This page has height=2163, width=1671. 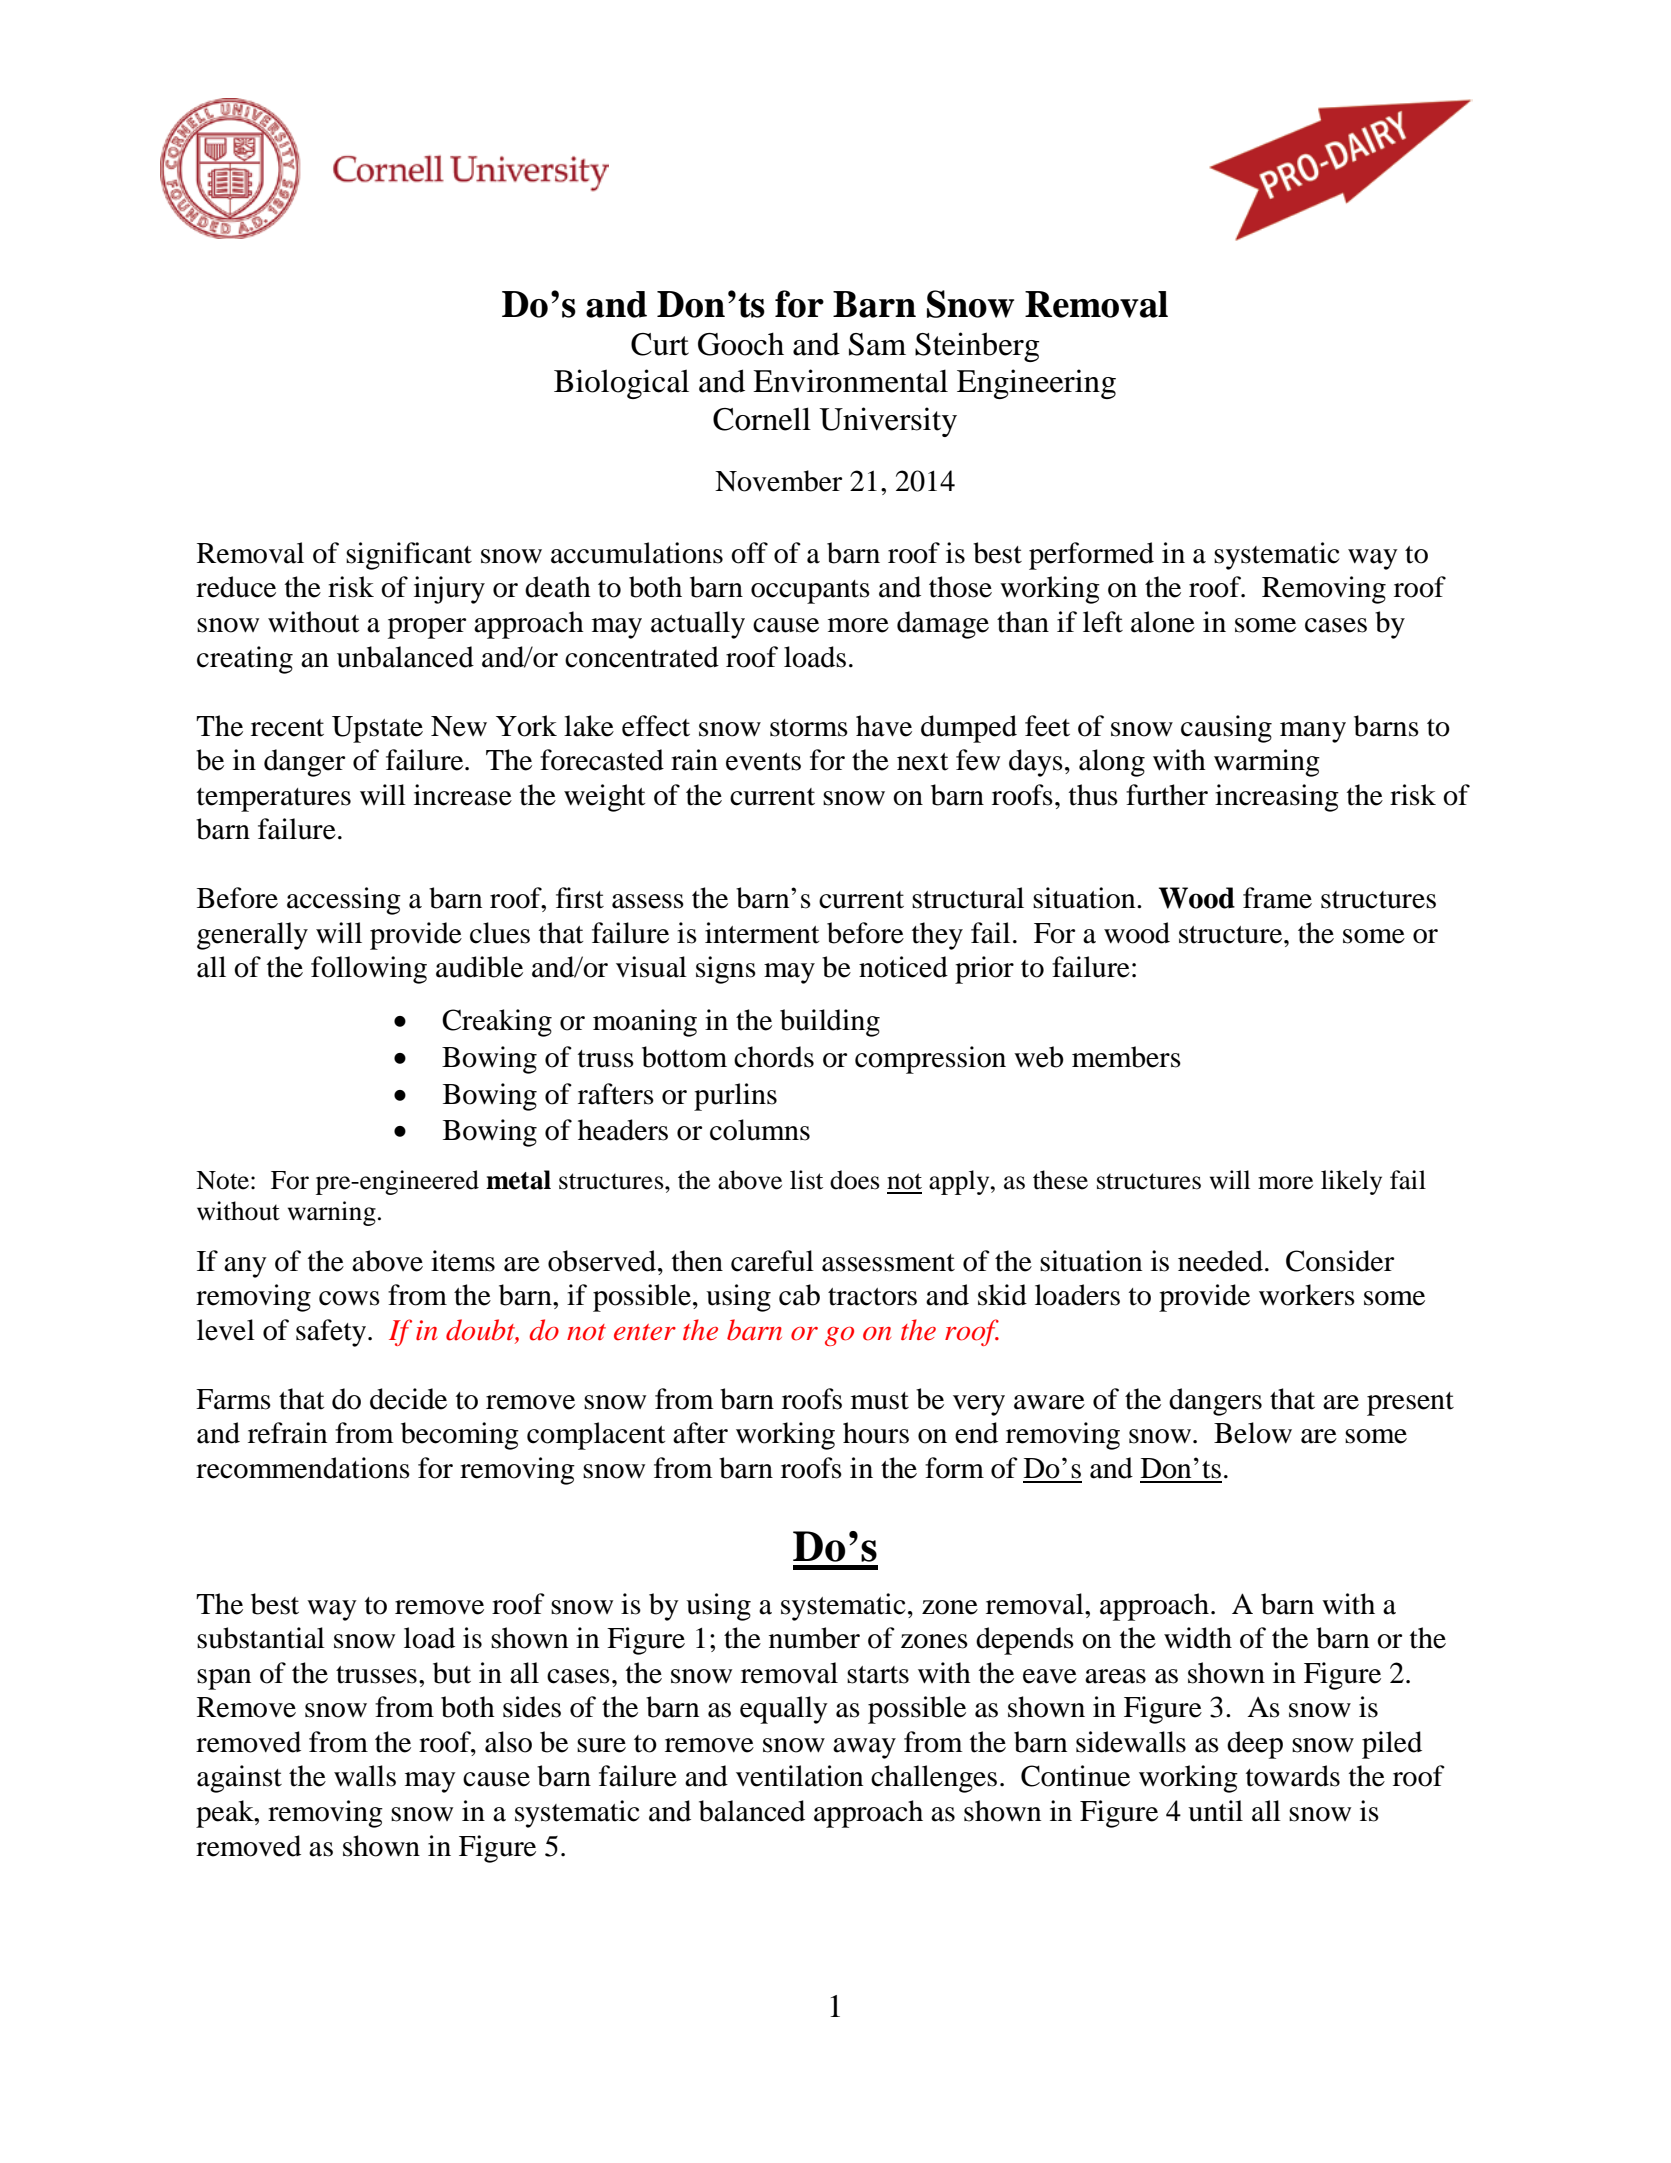 I want to click on against, so click(x=239, y=1779).
